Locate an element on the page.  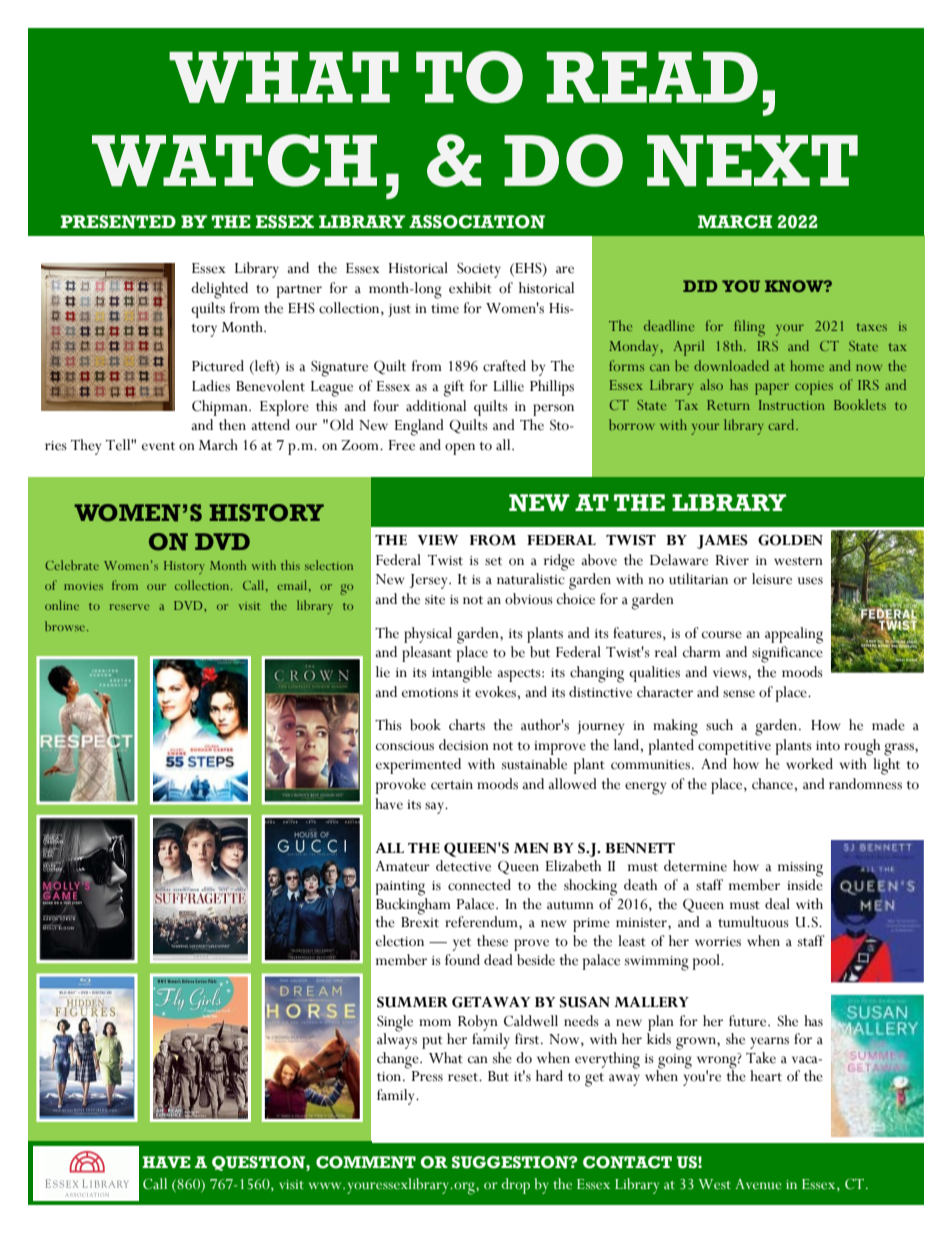
COMMENT is located at coordinates (366, 1162).
